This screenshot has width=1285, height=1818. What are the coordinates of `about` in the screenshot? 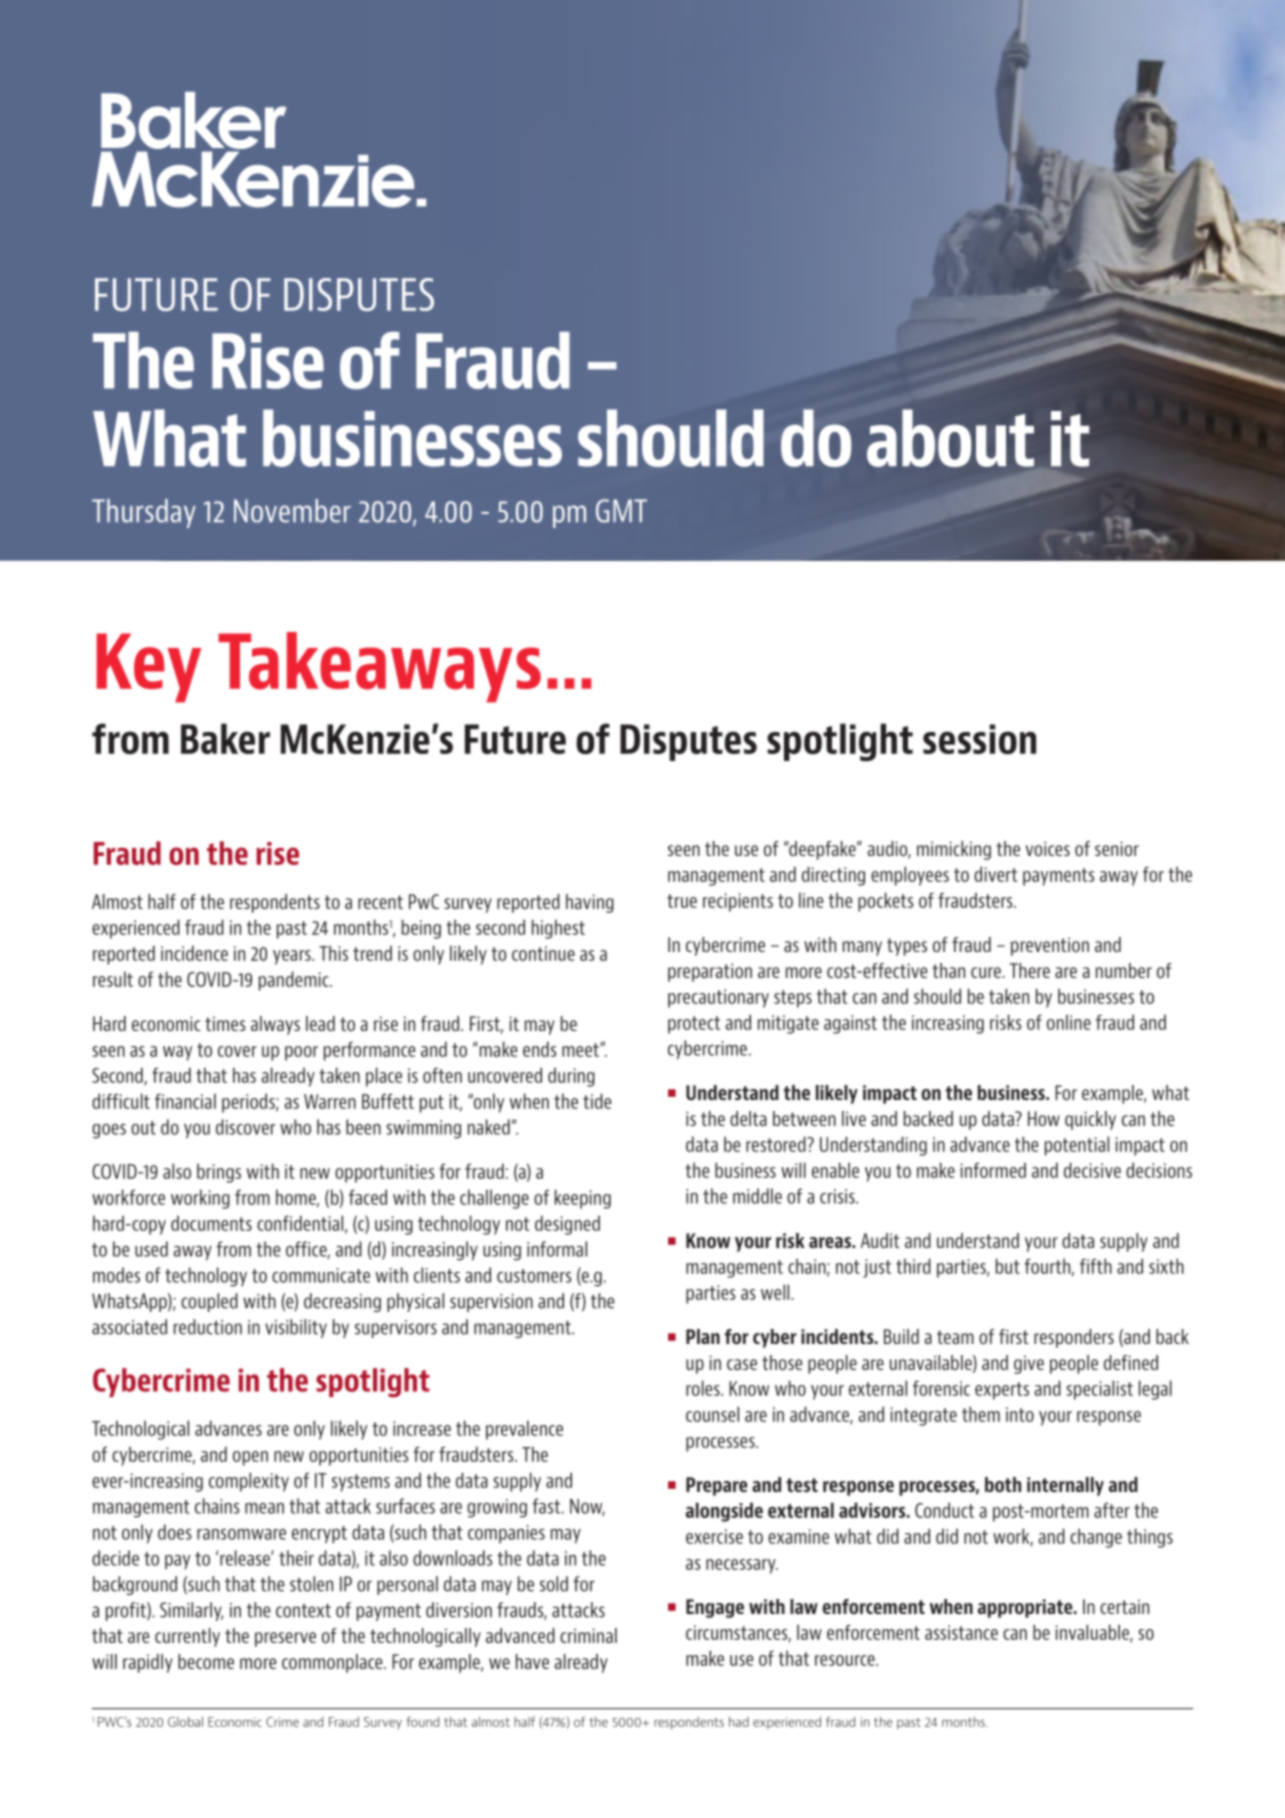 It's located at (950, 438).
